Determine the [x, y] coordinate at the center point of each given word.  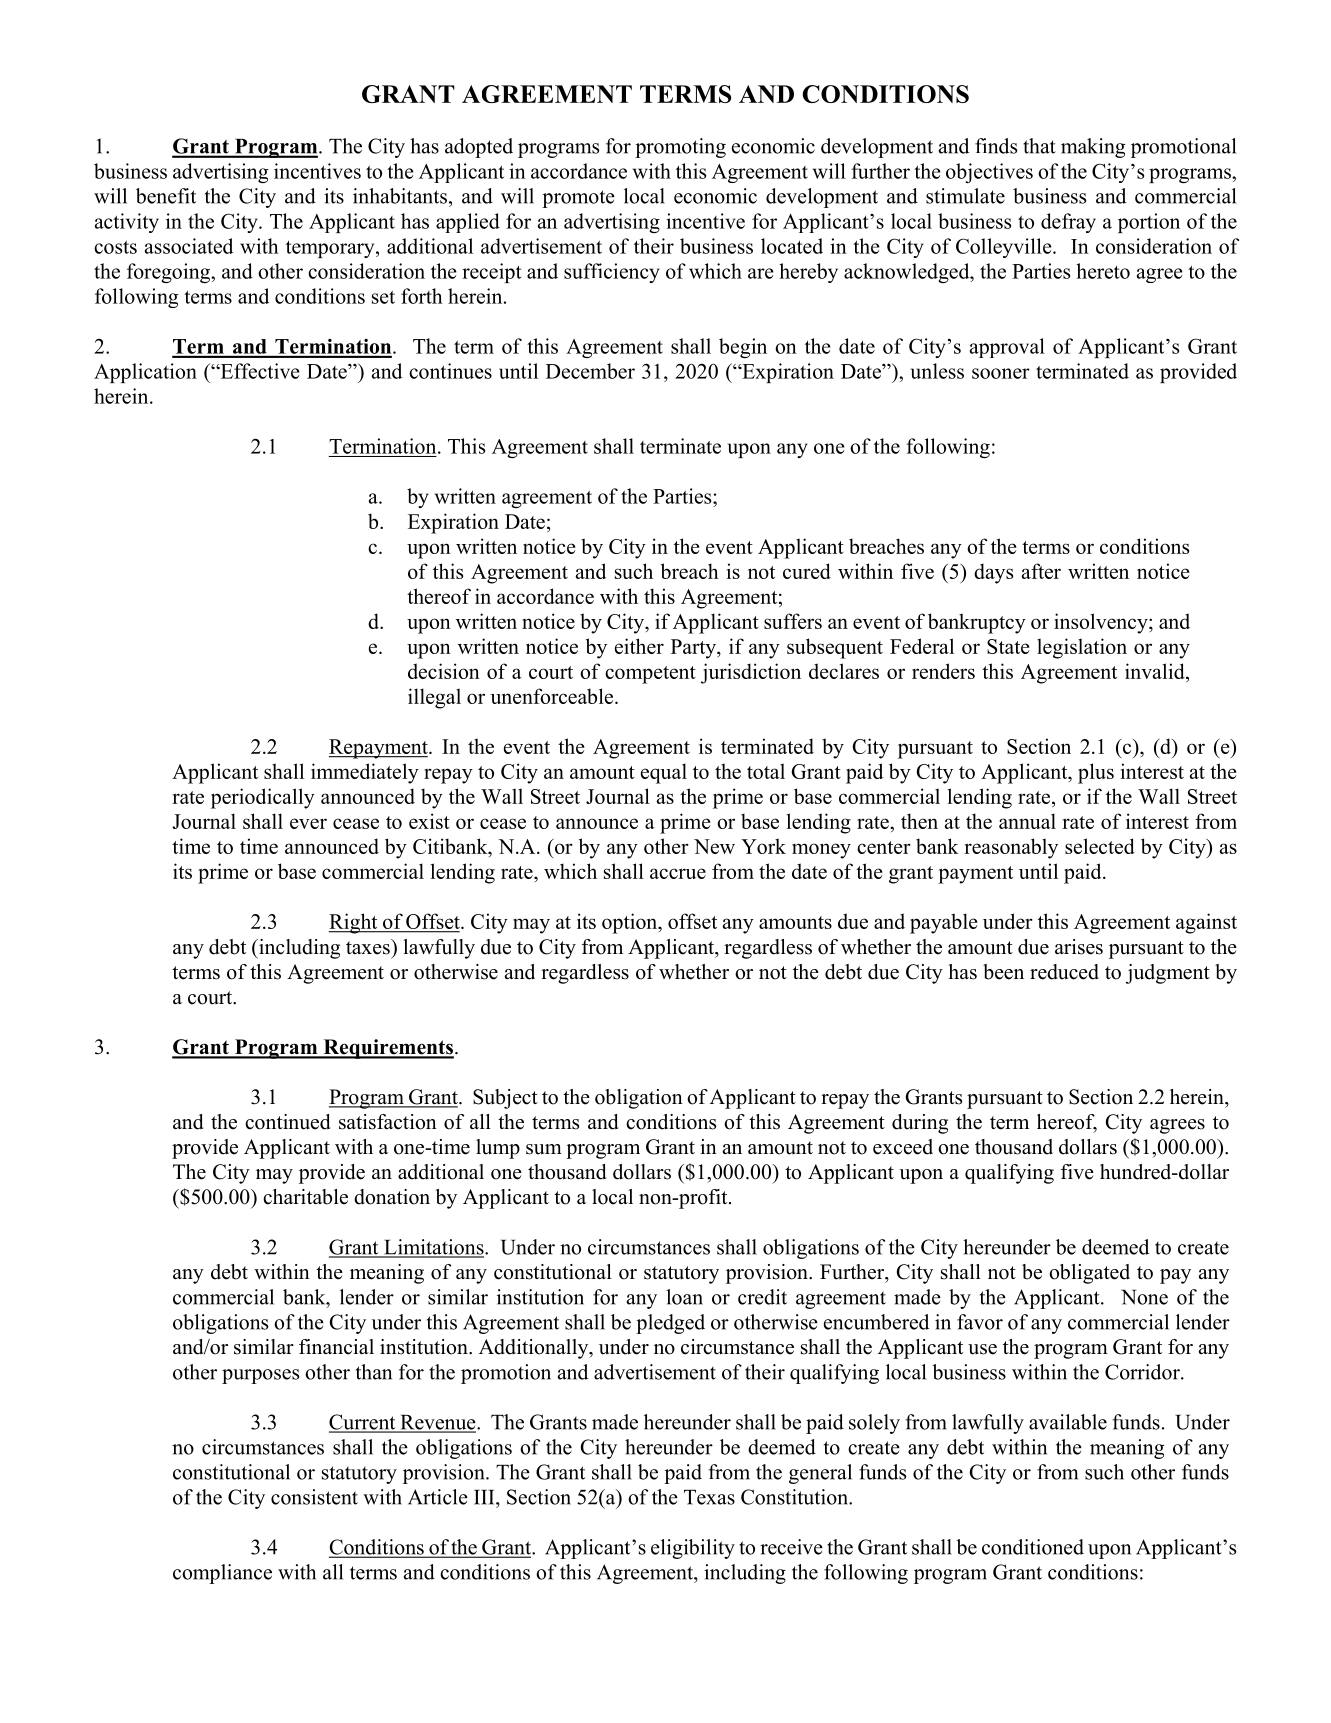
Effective [259, 371]
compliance [222, 1574]
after [1041, 571]
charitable [305, 1197]
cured [807, 571]
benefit [166, 196]
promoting [680, 148]
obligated [1089, 1274]
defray [1068, 223]
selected [1100, 846]
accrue [678, 873]
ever [308, 823]
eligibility [693, 1549]
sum [544, 1149]
